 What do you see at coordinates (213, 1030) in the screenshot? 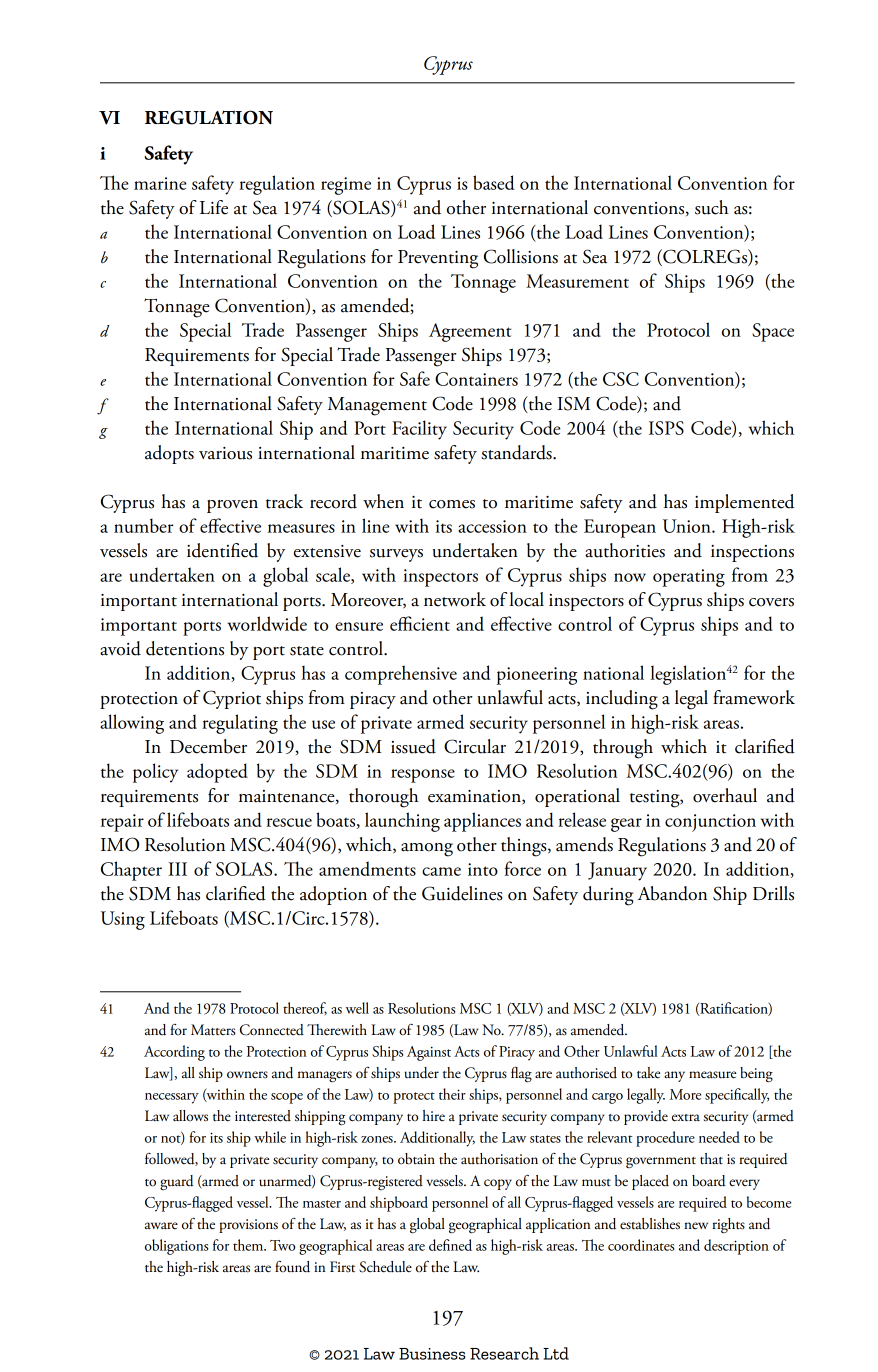
I see `Matters` at bounding box center [213, 1030].
